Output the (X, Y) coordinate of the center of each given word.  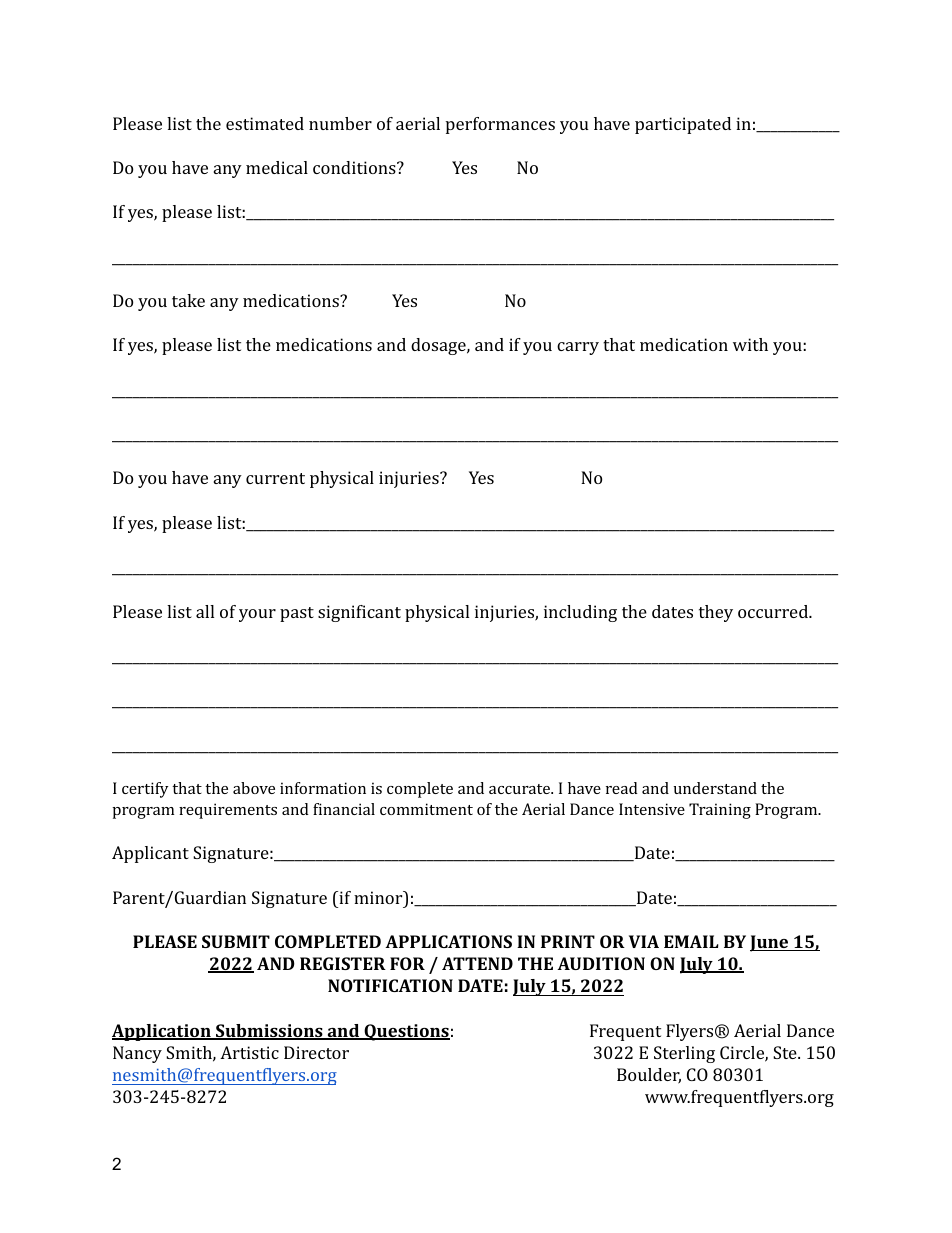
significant (359, 613)
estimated (265, 123)
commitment (426, 809)
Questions (406, 1032)
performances (500, 125)
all (205, 611)
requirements (228, 811)
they (716, 613)
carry (578, 348)
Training (720, 811)
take (188, 300)
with (750, 344)
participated (683, 125)
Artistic (249, 1052)
